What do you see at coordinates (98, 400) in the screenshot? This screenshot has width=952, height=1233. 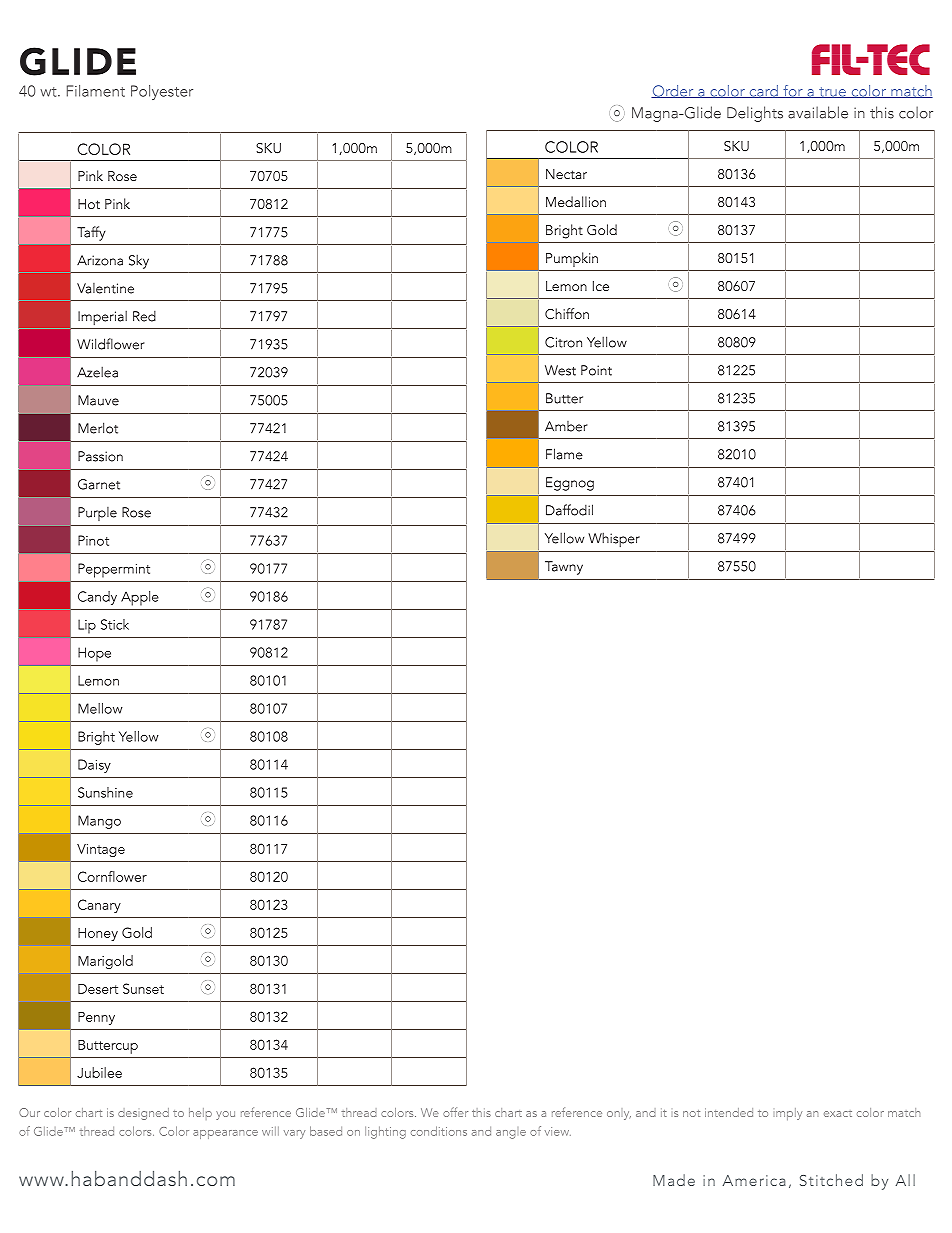 I see `Mauve` at bounding box center [98, 400].
